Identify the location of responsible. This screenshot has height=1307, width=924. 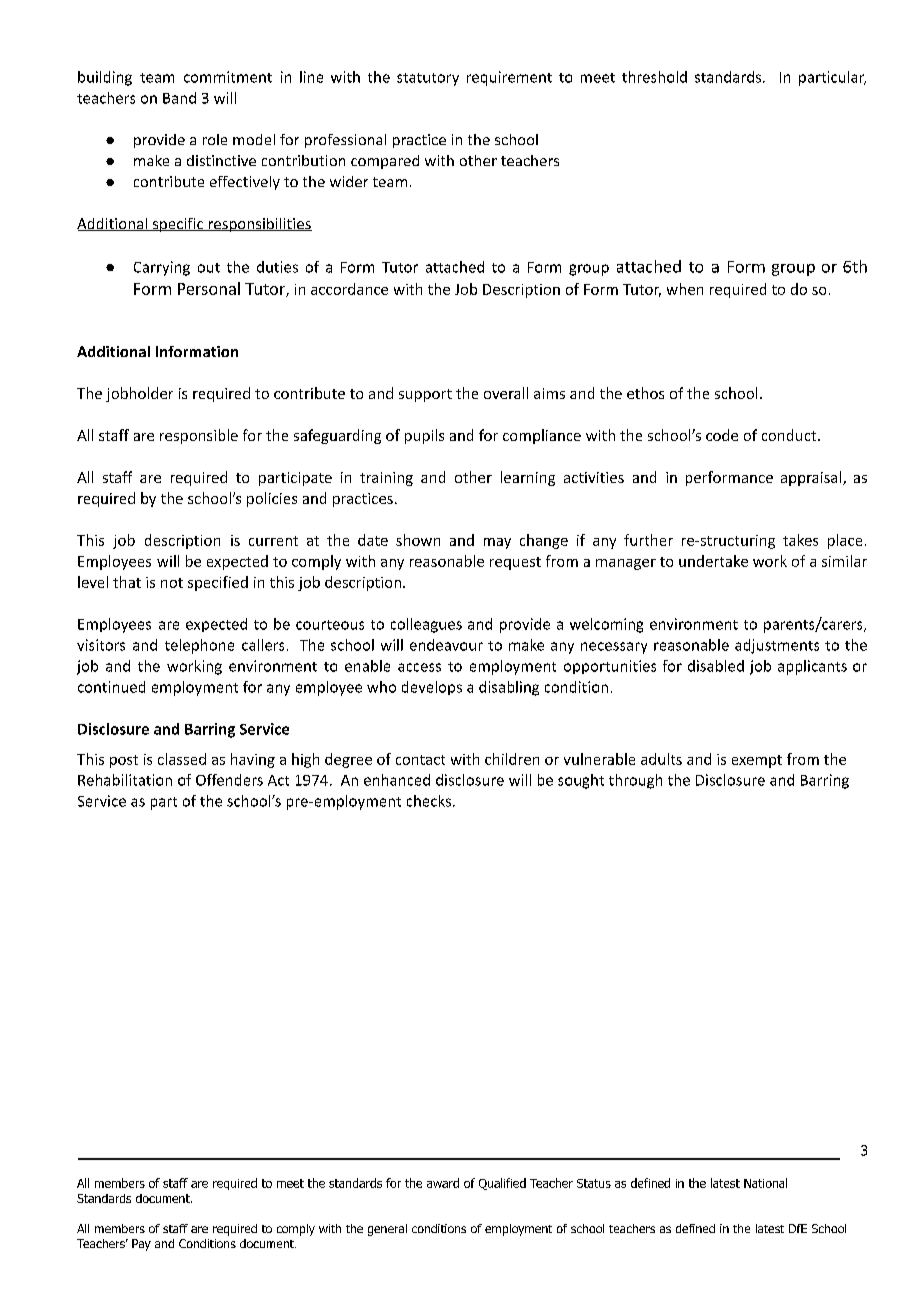
(199, 436).
